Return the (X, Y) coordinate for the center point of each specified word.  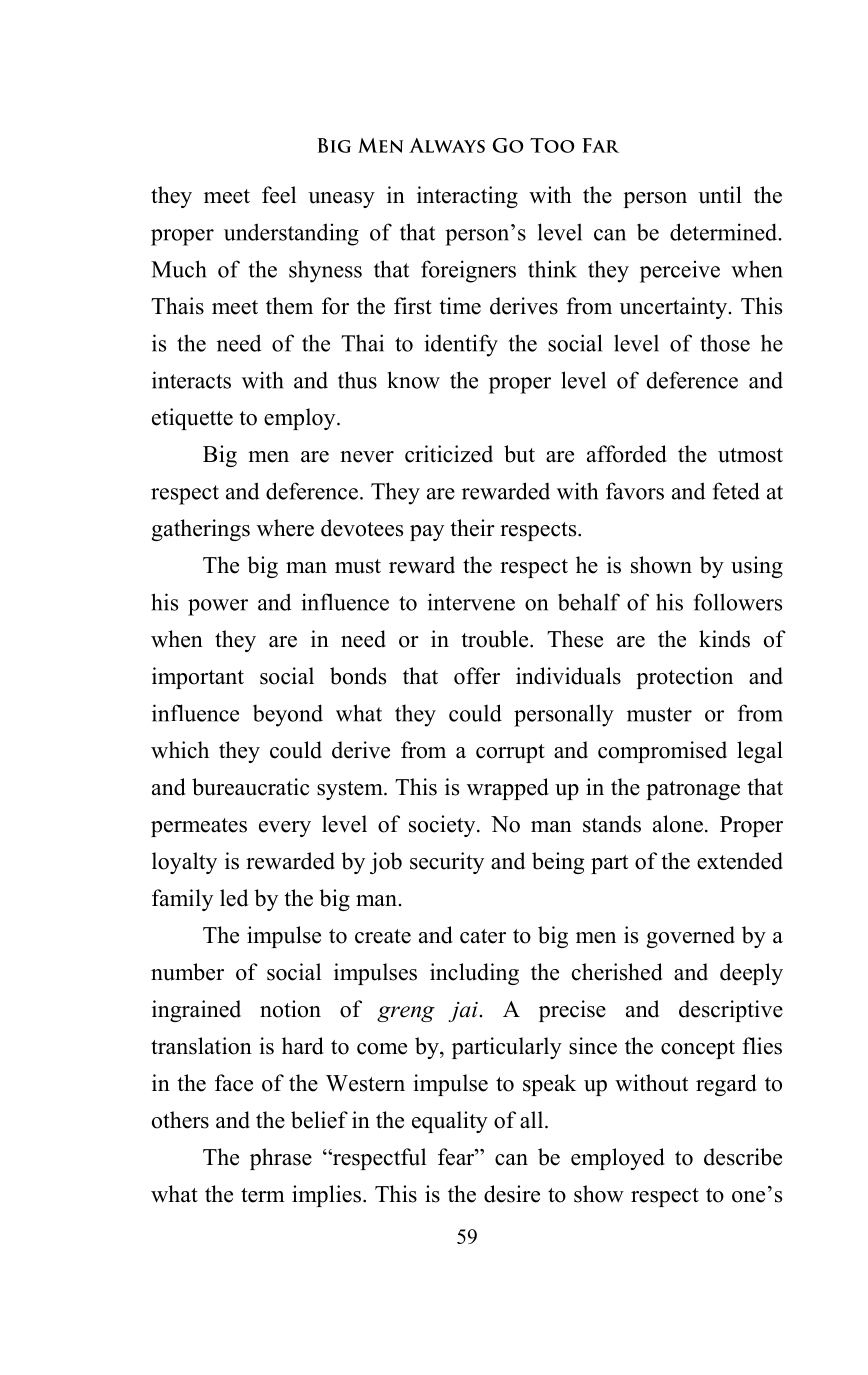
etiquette (192, 419)
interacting (467, 197)
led (234, 898)
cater (483, 936)
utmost (750, 455)
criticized (449, 454)
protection (684, 678)
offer (477, 676)
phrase (281, 1159)
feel (279, 195)
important (198, 678)
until (720, 195)
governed (691, 937)
